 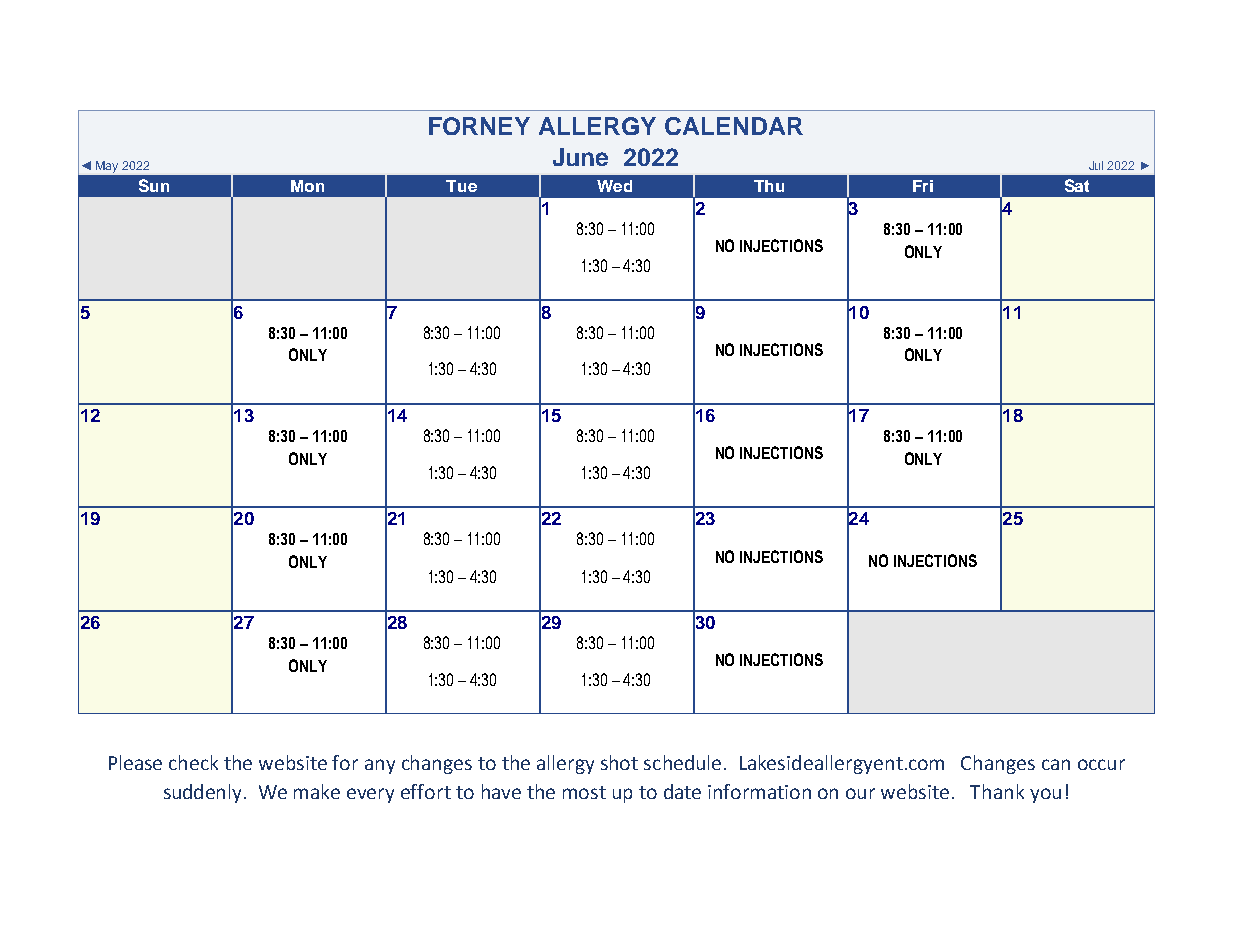 What do you see at coordinates (204, 793) in the page?
I see `suddenly` at bounding box center [204, 793].
